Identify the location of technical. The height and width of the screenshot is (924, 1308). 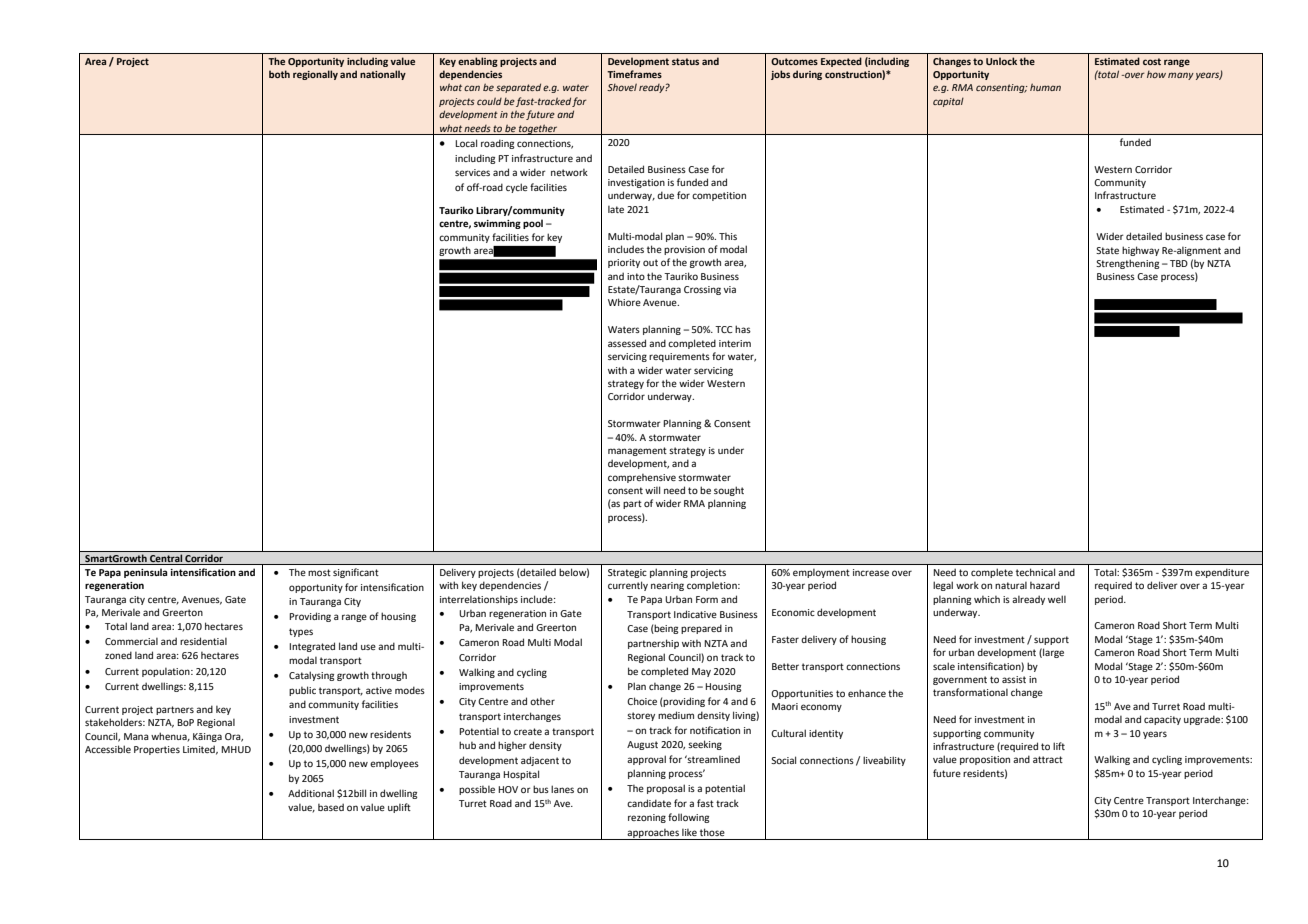
(1035, 572).
